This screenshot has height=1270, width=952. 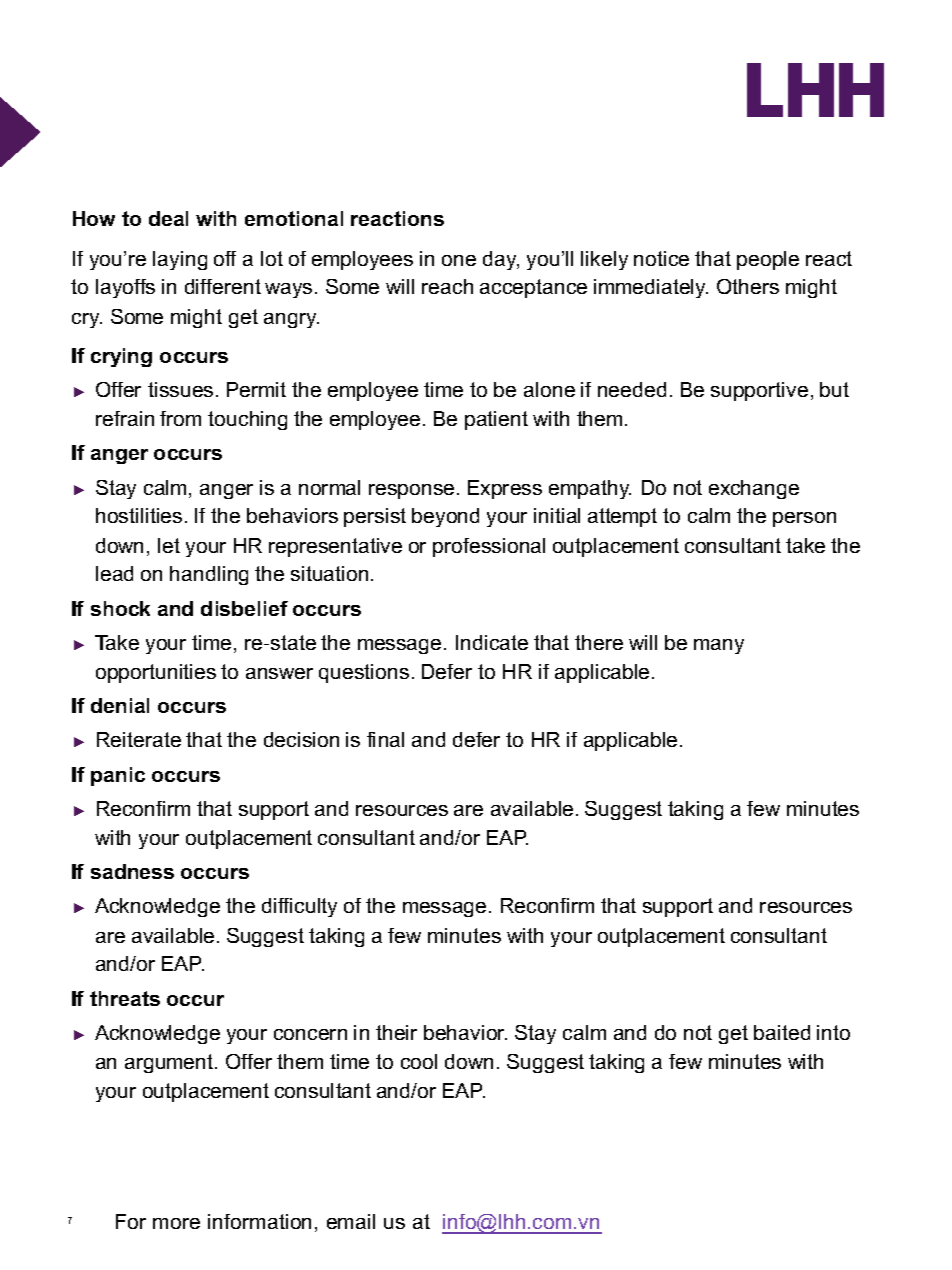 What do you see at coordinates (447, 286) in the screenshot?
I see `reach` at bounding box center [447, 286].
